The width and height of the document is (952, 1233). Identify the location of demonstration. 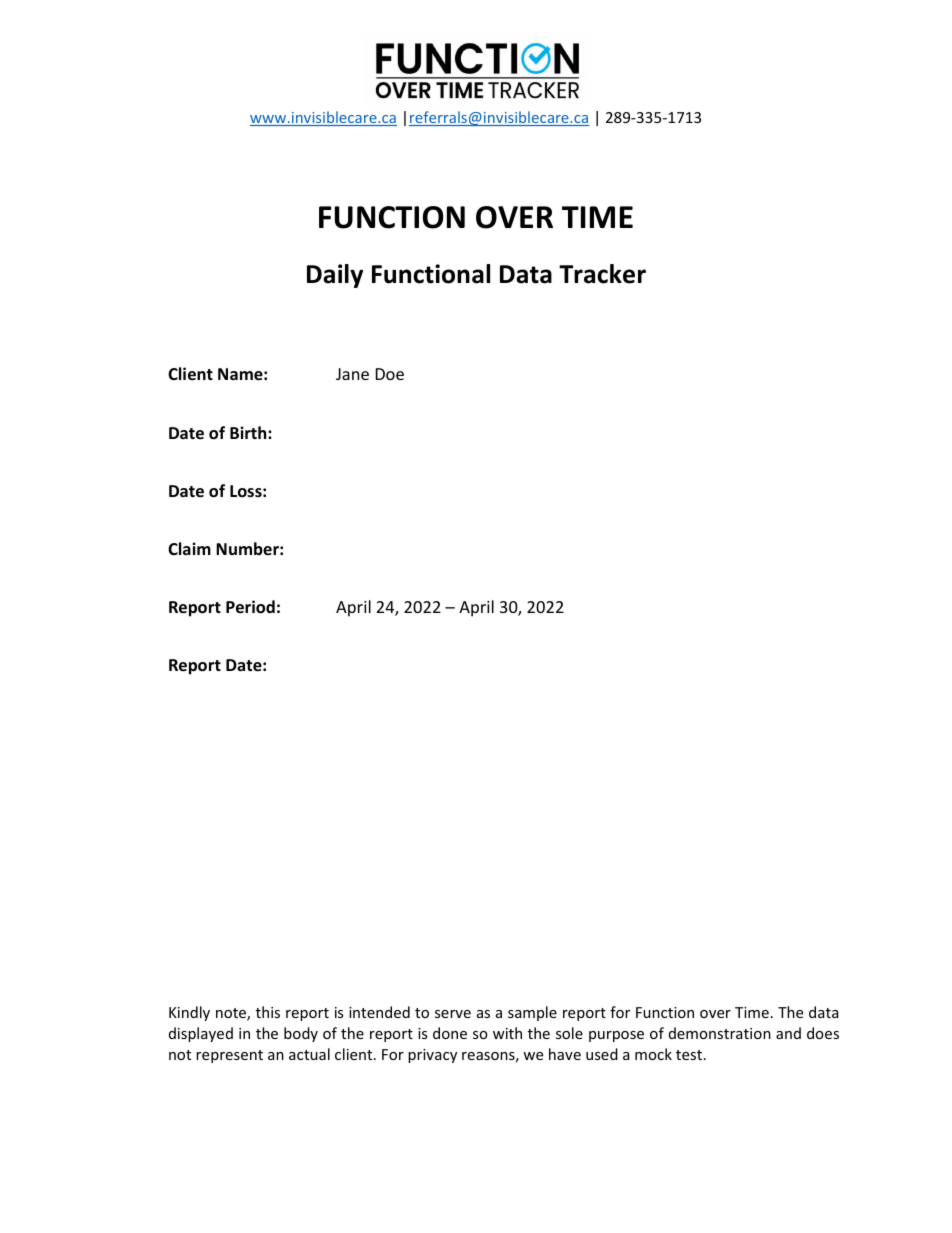
(720, 1033).
